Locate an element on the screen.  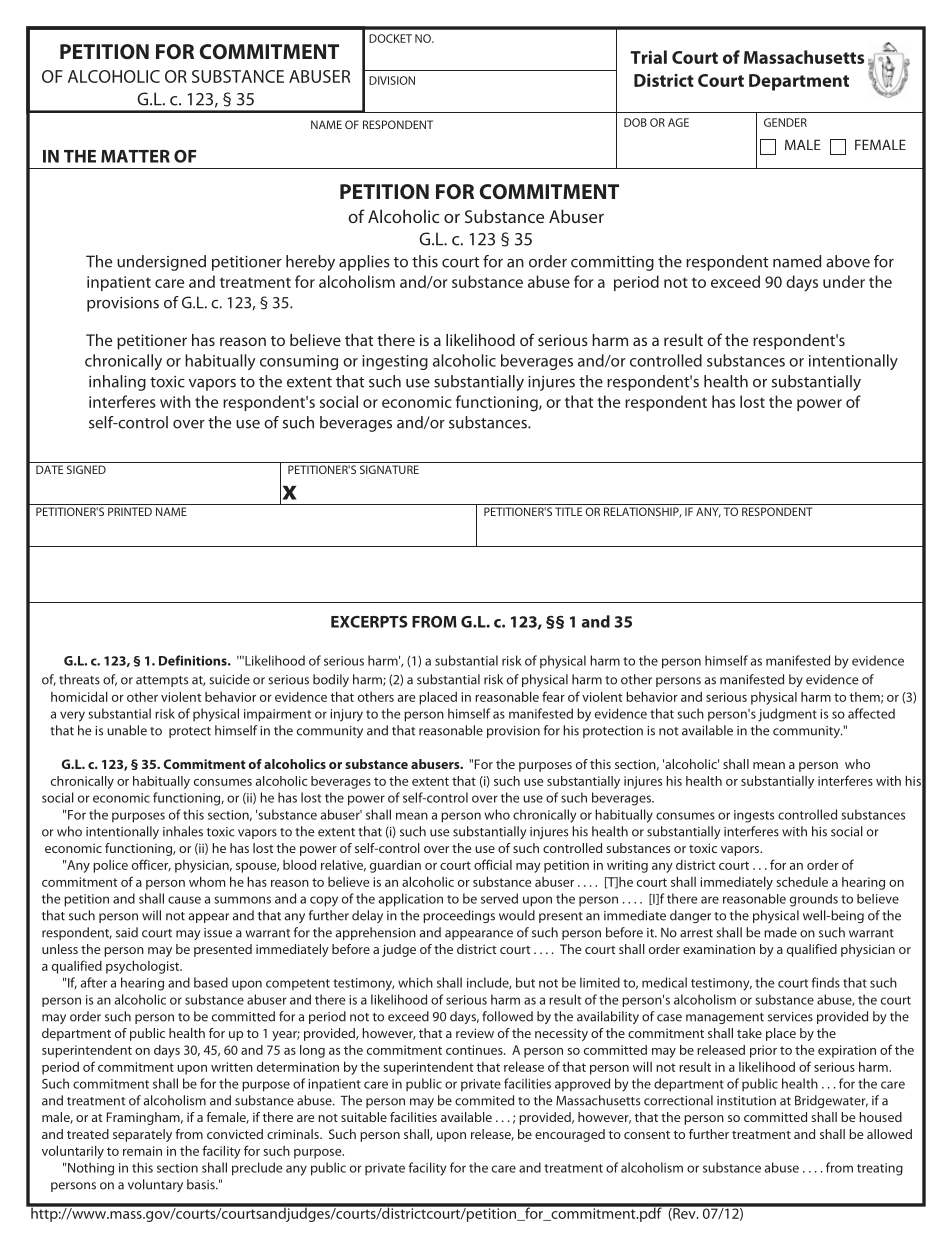
inhaling is located at coordinates (117, 383).
